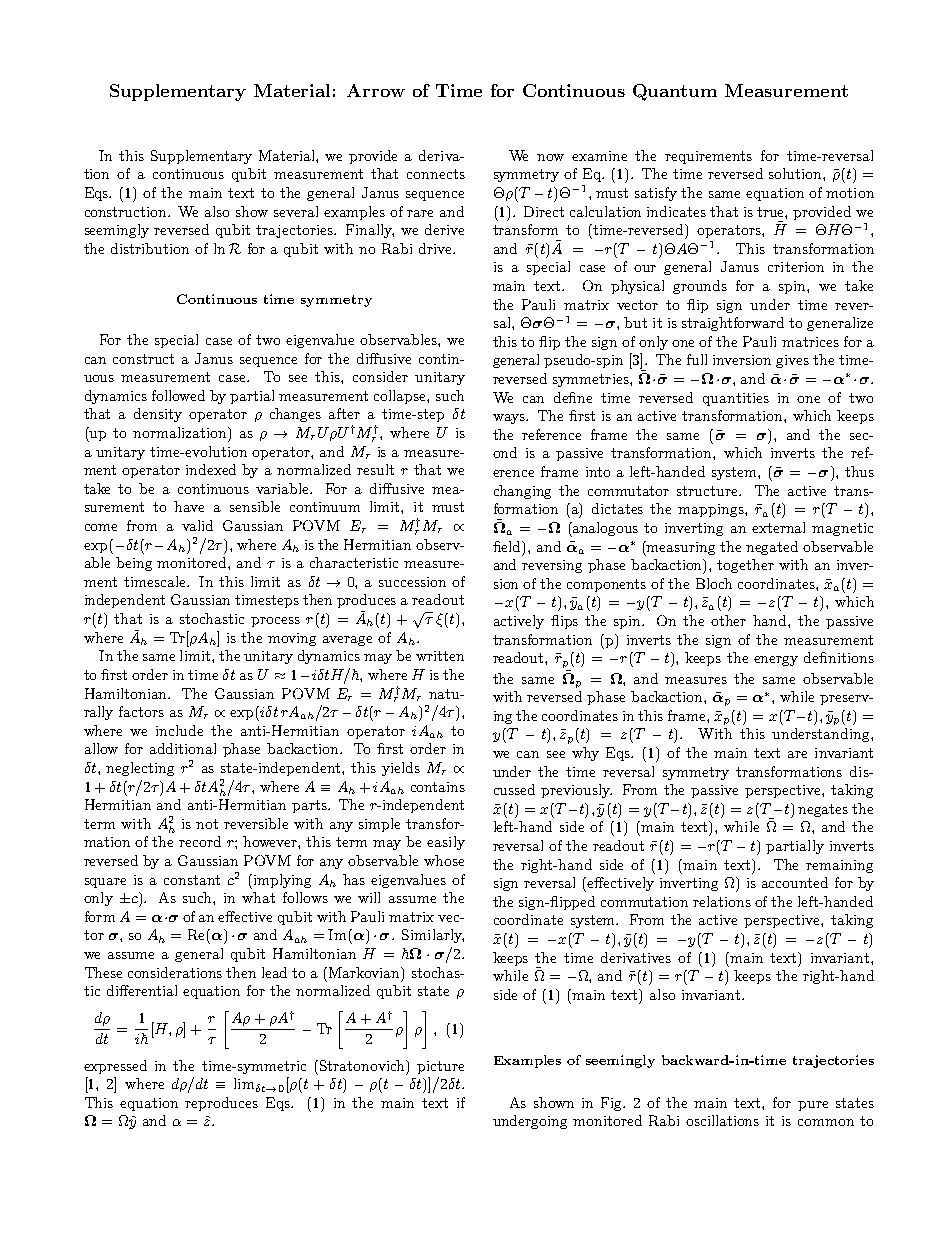 This screenshot has width=952, height=1233. I want to click on Quantum, so click(675, 92).
